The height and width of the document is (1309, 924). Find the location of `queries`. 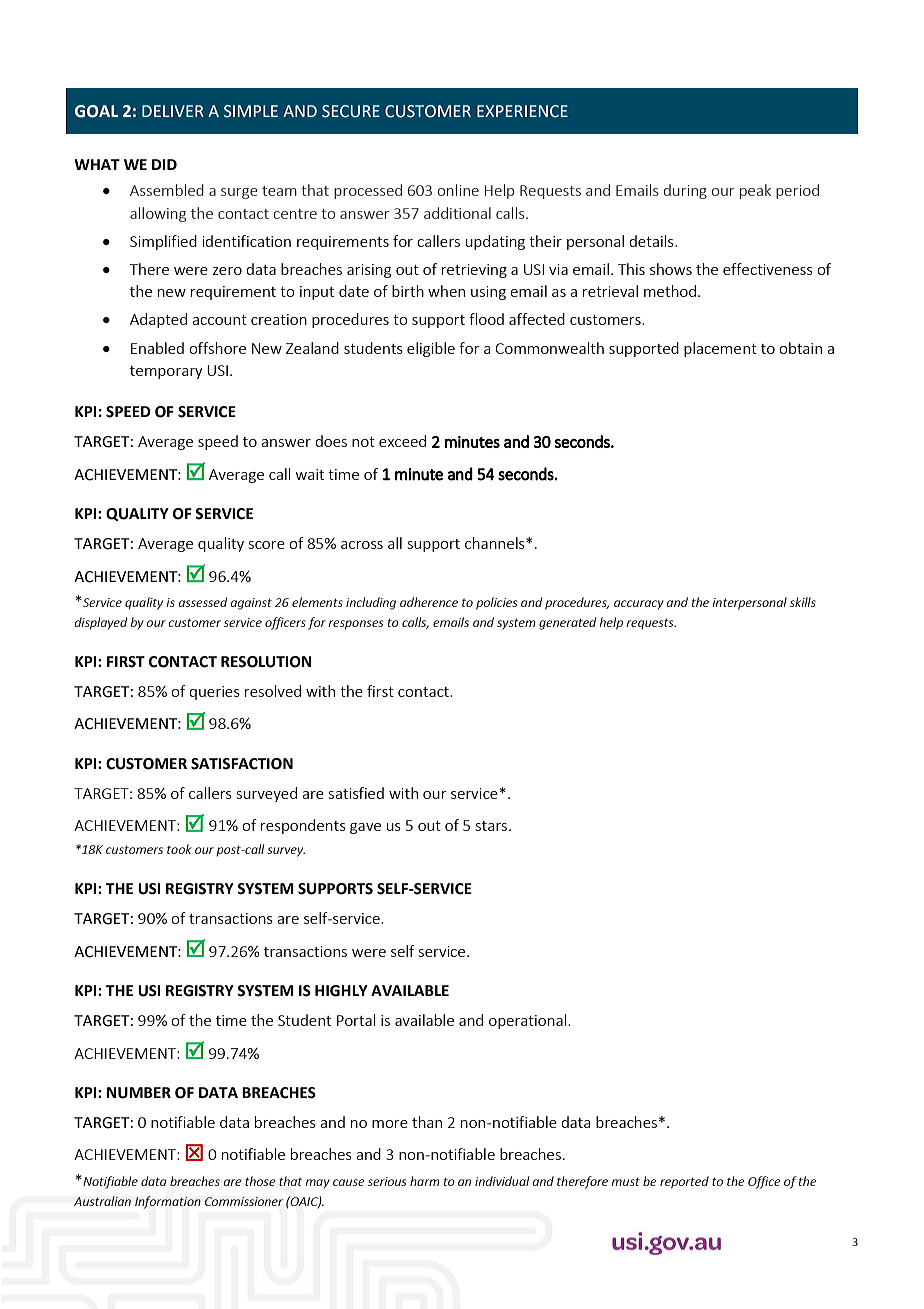

queries is located at coordinates (214, 693).
